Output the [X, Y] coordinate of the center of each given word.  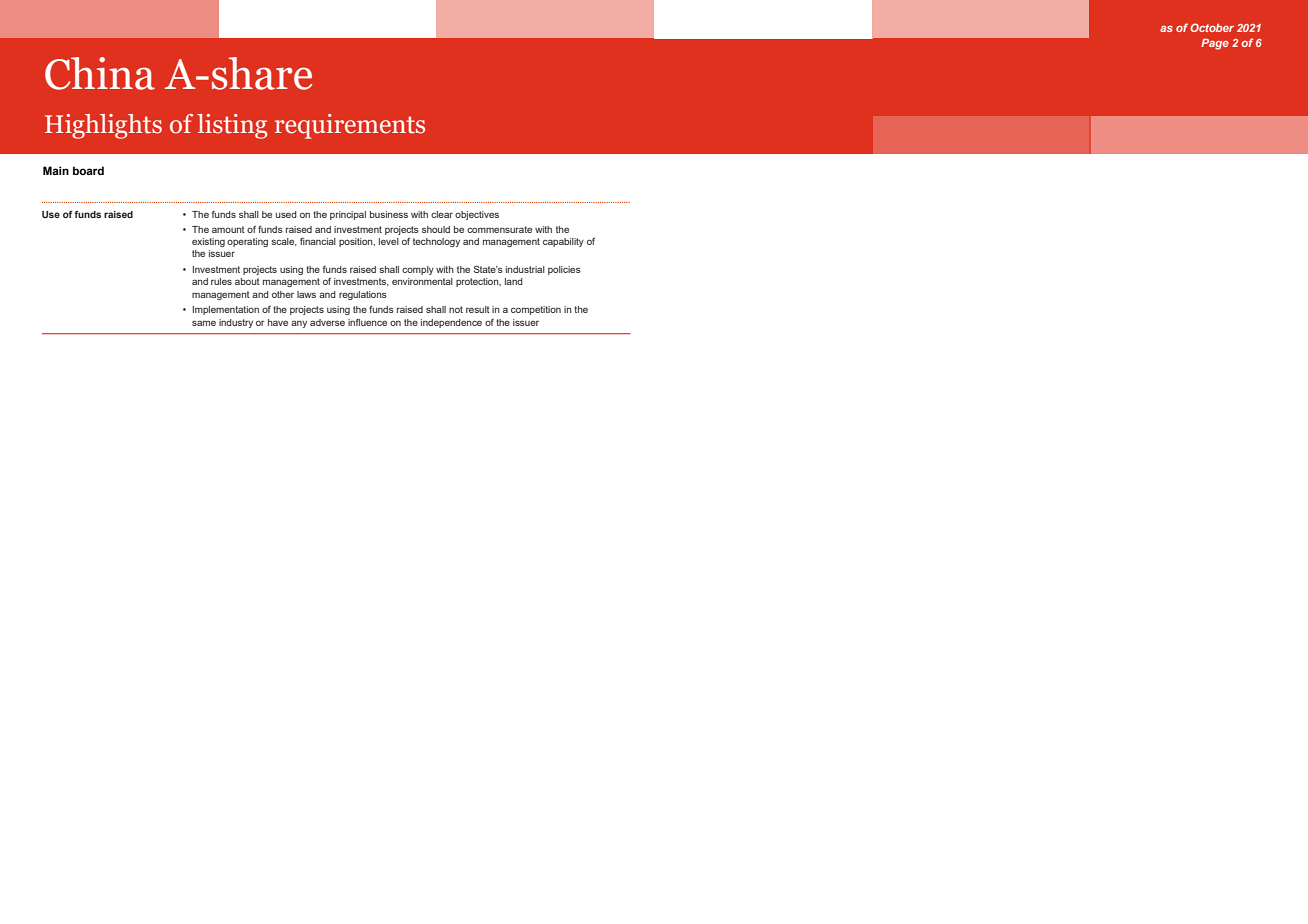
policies [564, 270]
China [100, 73]
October [1212, 27]
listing [232, 126]
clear [442, 214]
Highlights [103, 126]
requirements [350, 126]
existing [208, 242]
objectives [477, 215]
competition [536, 310]
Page [1215, 44]
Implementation [226, 310]
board [88, 170]
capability [563, 242]
